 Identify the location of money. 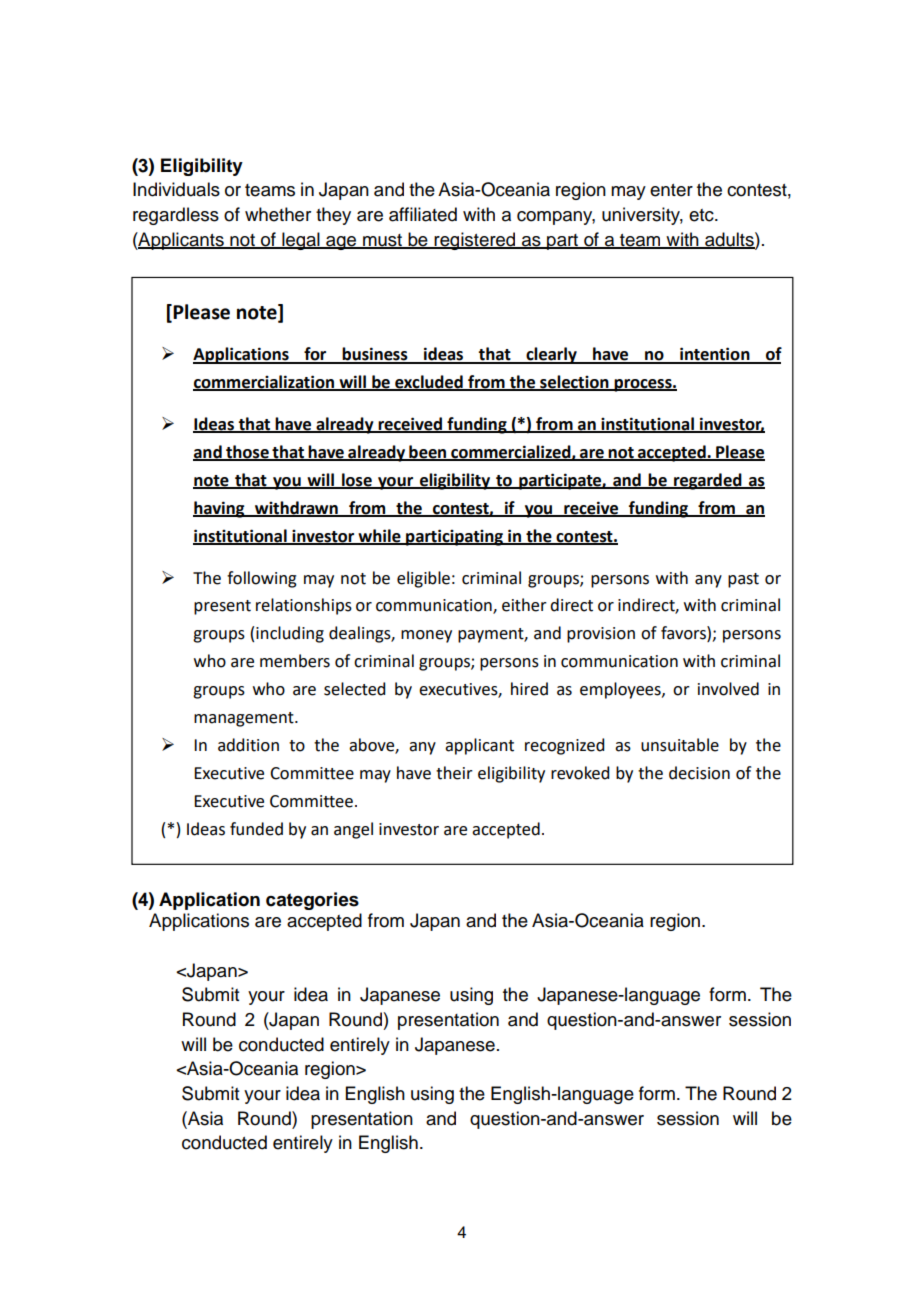
(426, 636).
